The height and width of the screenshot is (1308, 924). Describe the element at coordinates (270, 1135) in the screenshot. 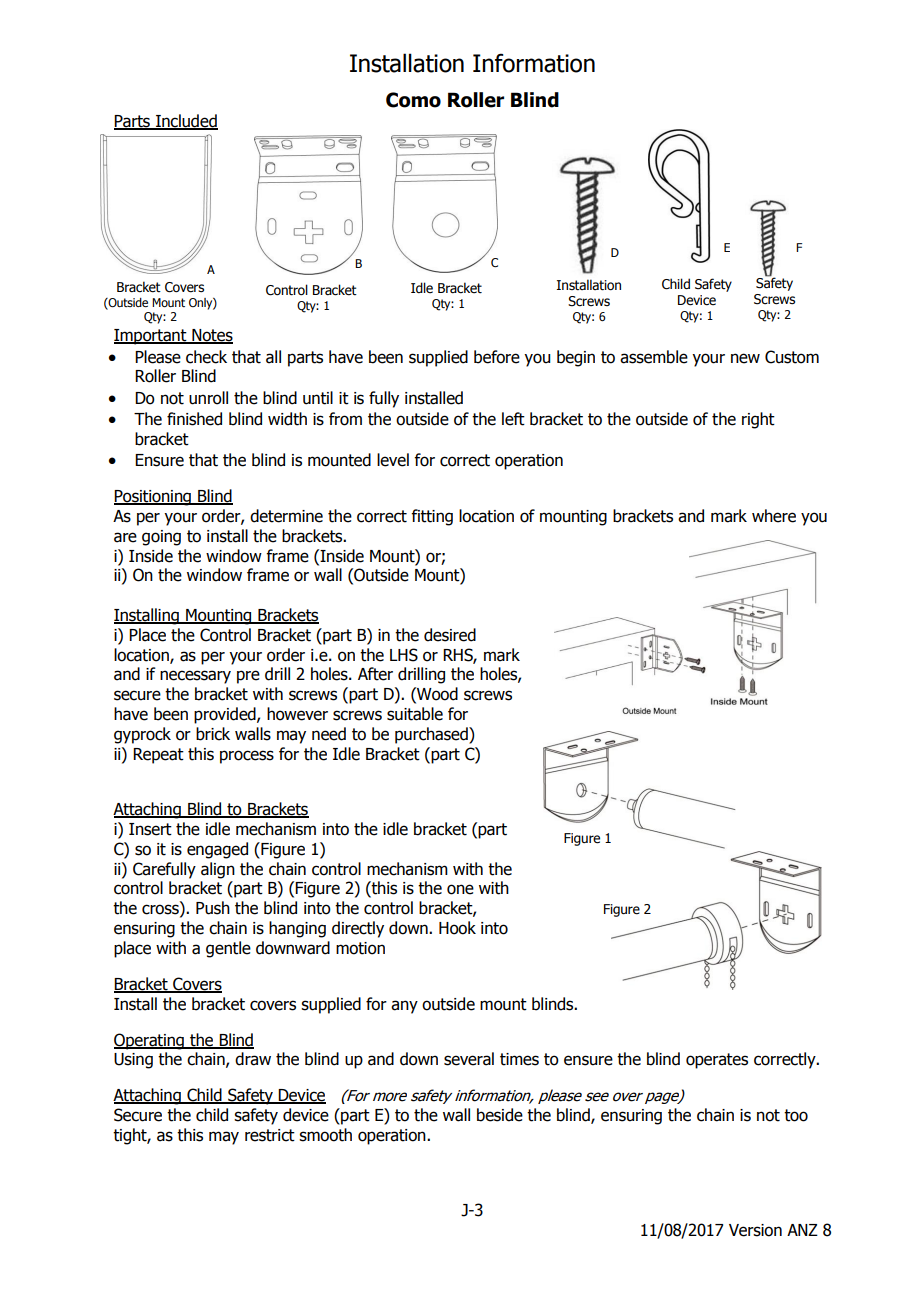

I see `restrict` at that location.
